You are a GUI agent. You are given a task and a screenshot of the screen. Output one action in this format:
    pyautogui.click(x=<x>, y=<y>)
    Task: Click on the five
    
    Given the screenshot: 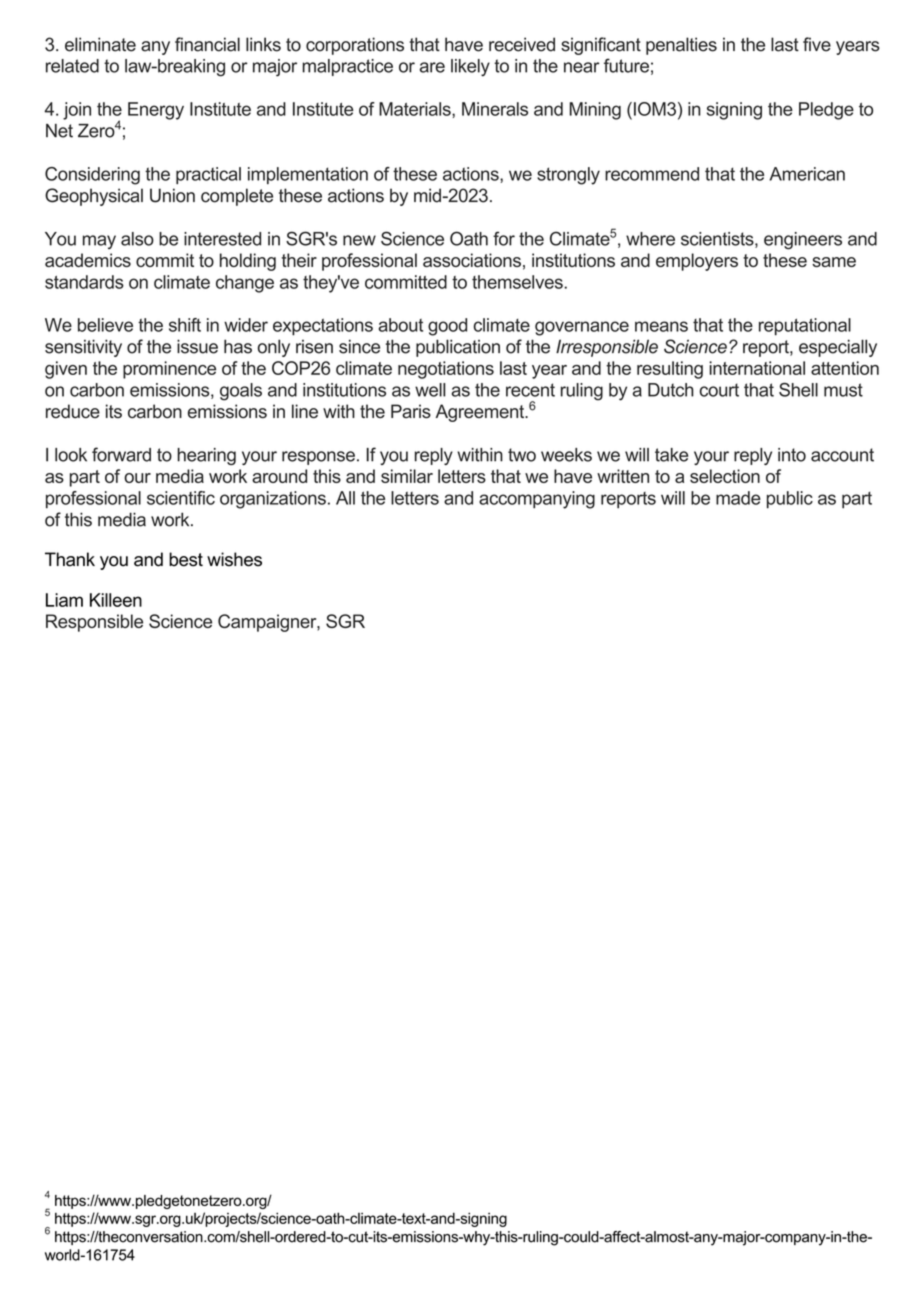 What is the action you would take?
    pyautogui.click(x=817, y=44)
